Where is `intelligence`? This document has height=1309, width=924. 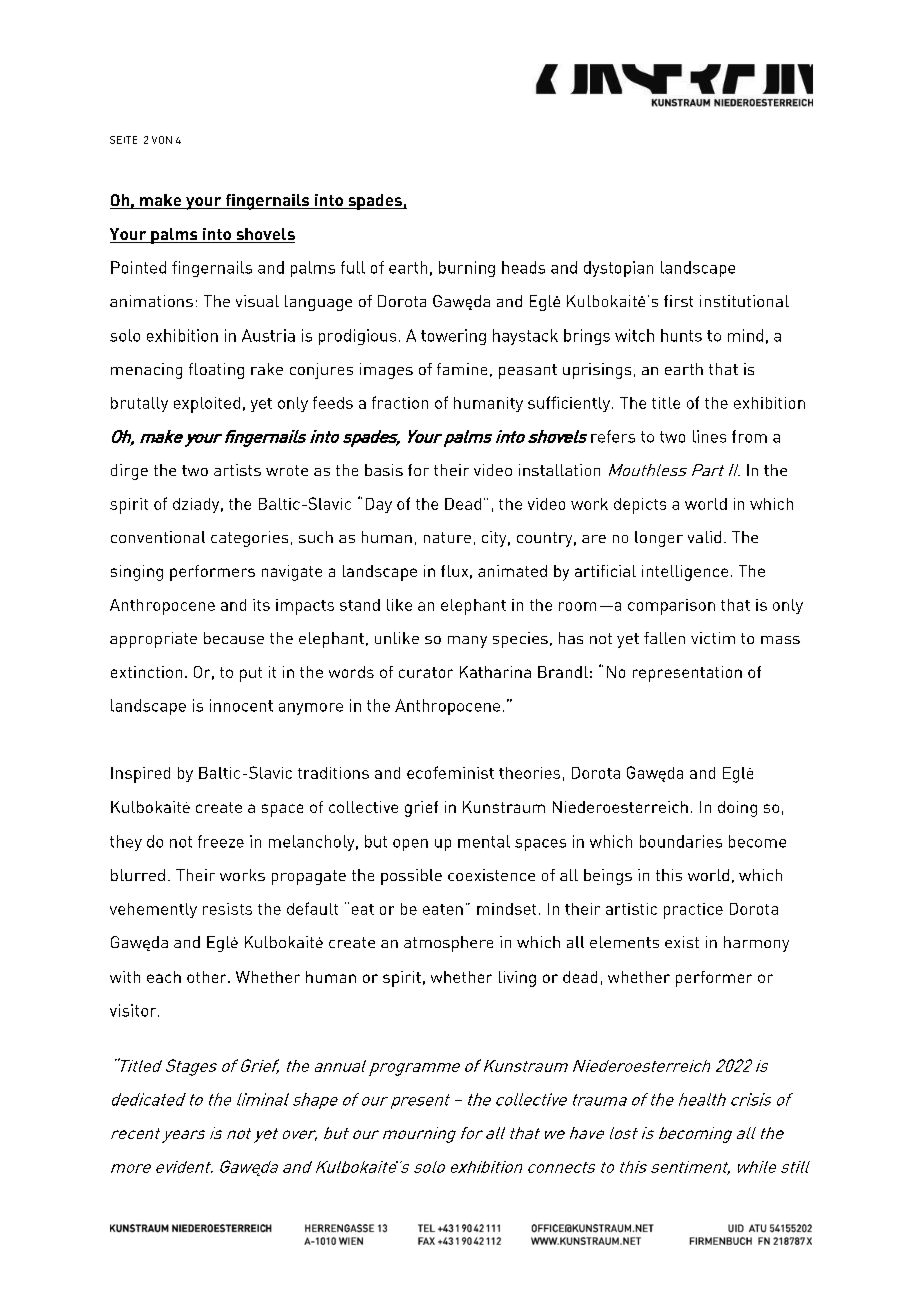
intelligence is located at coordinates (685, 573).
